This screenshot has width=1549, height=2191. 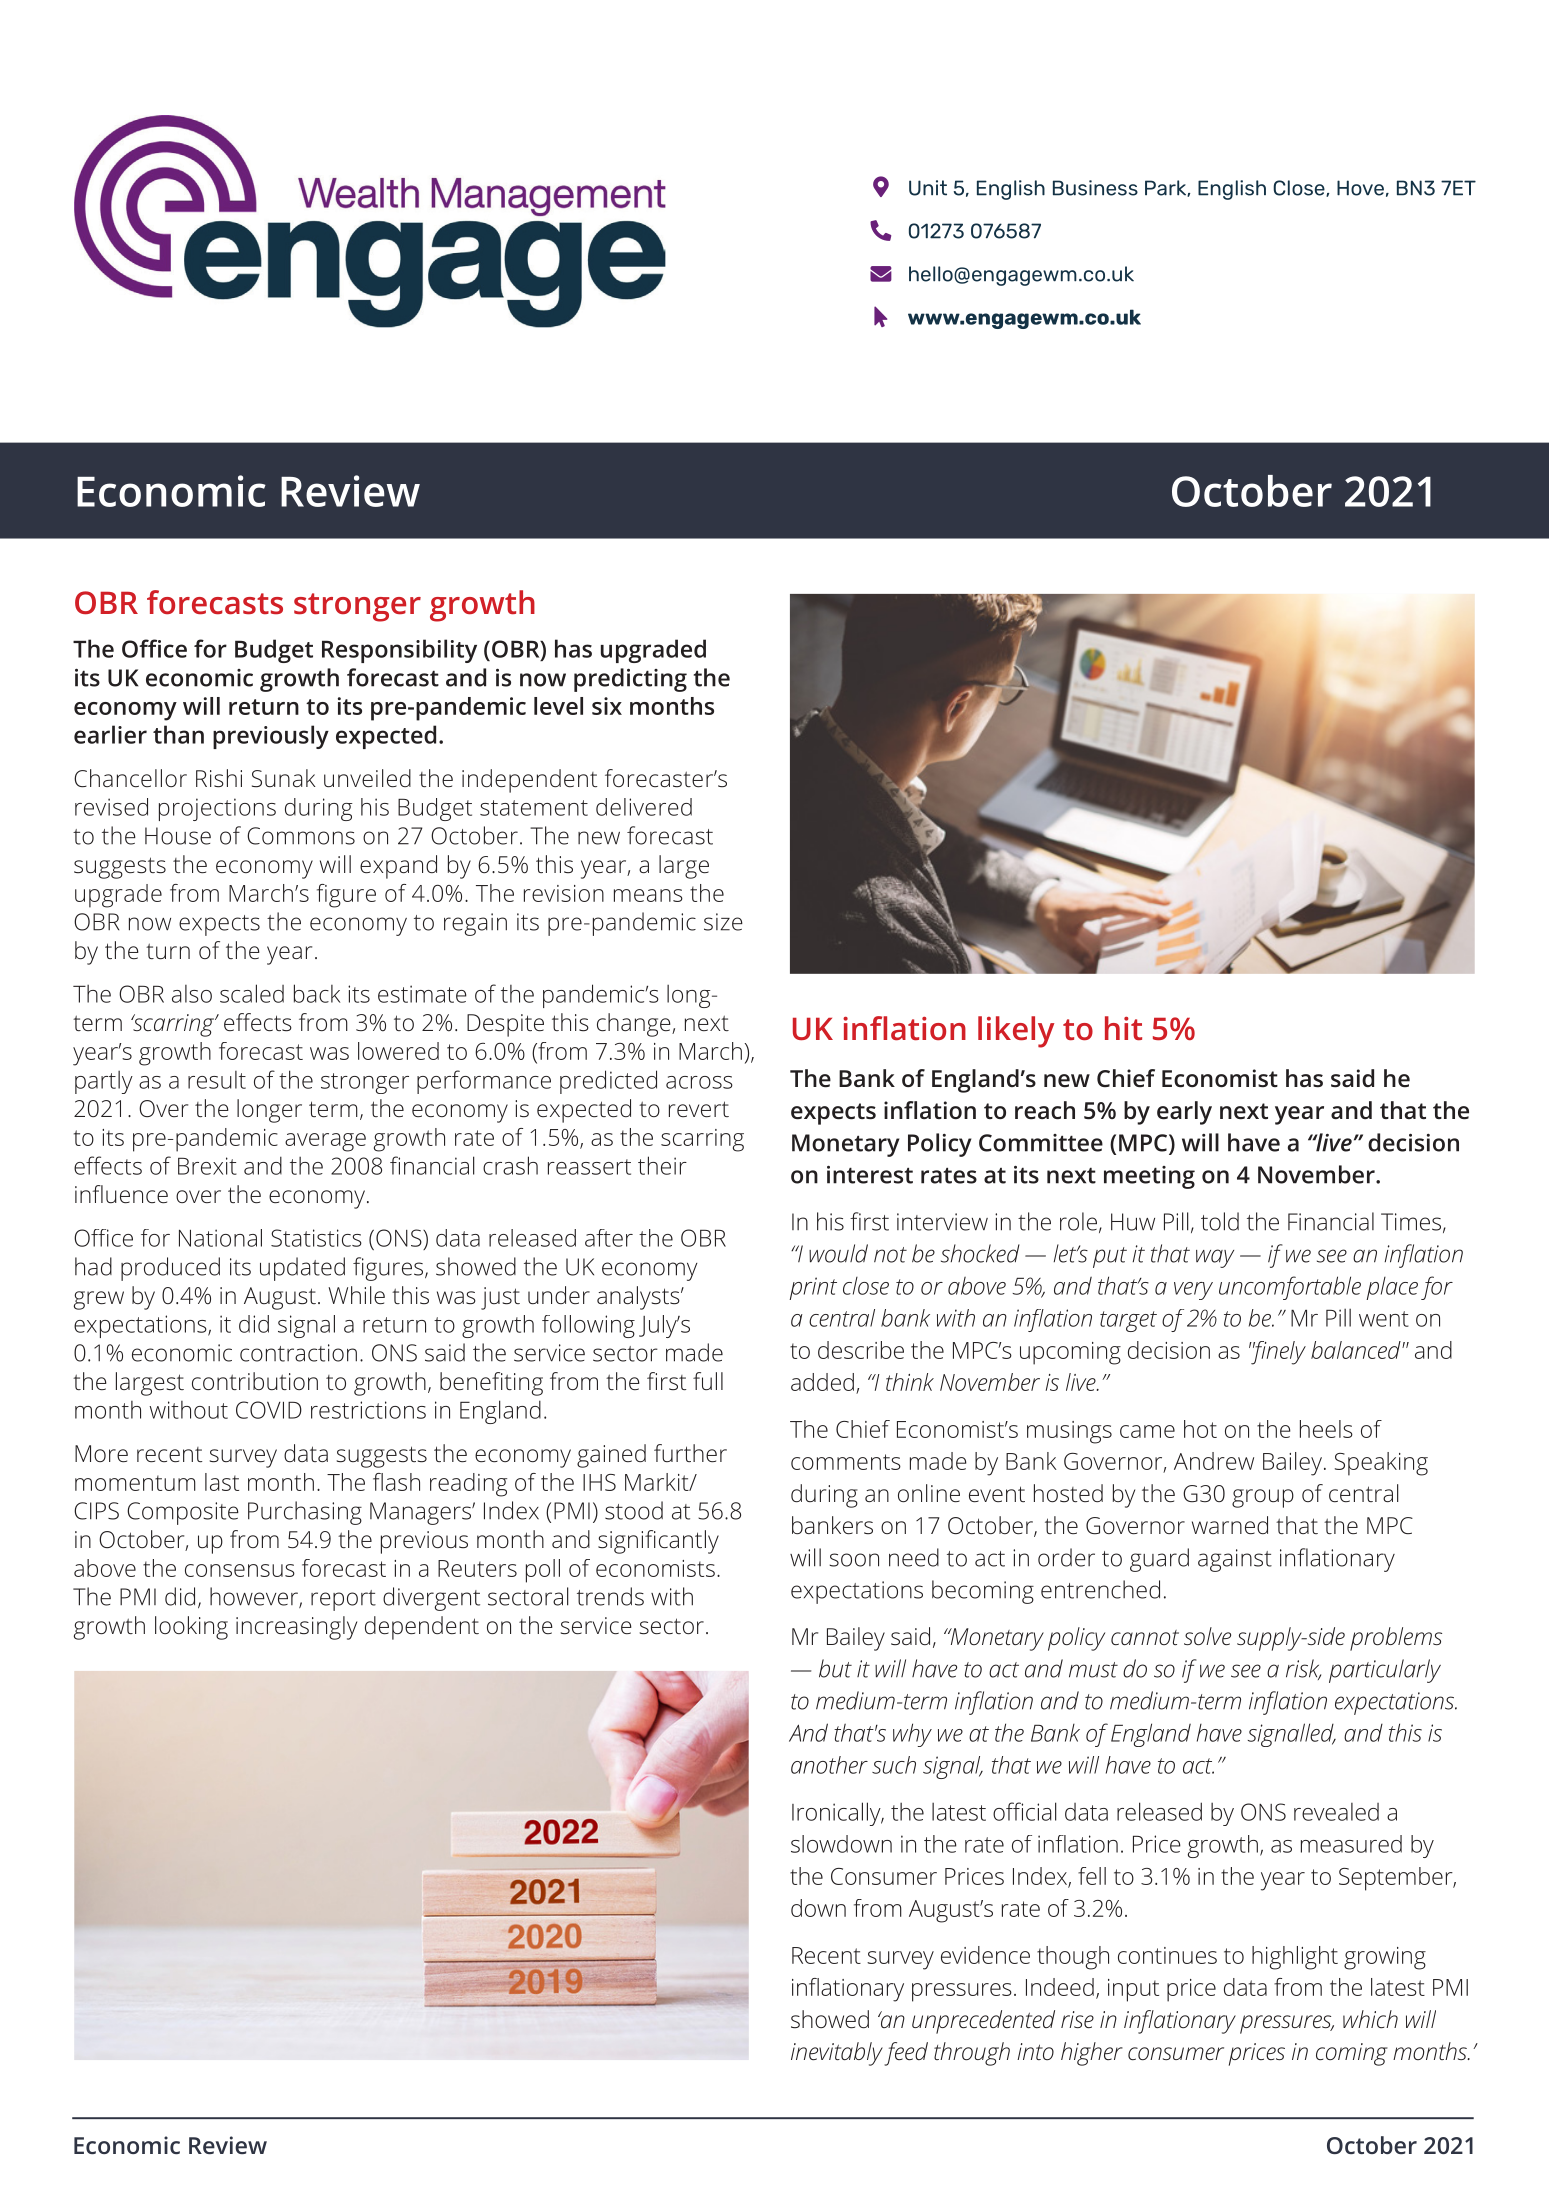 I want to click on consensus, so click(x=240, y=1570).
